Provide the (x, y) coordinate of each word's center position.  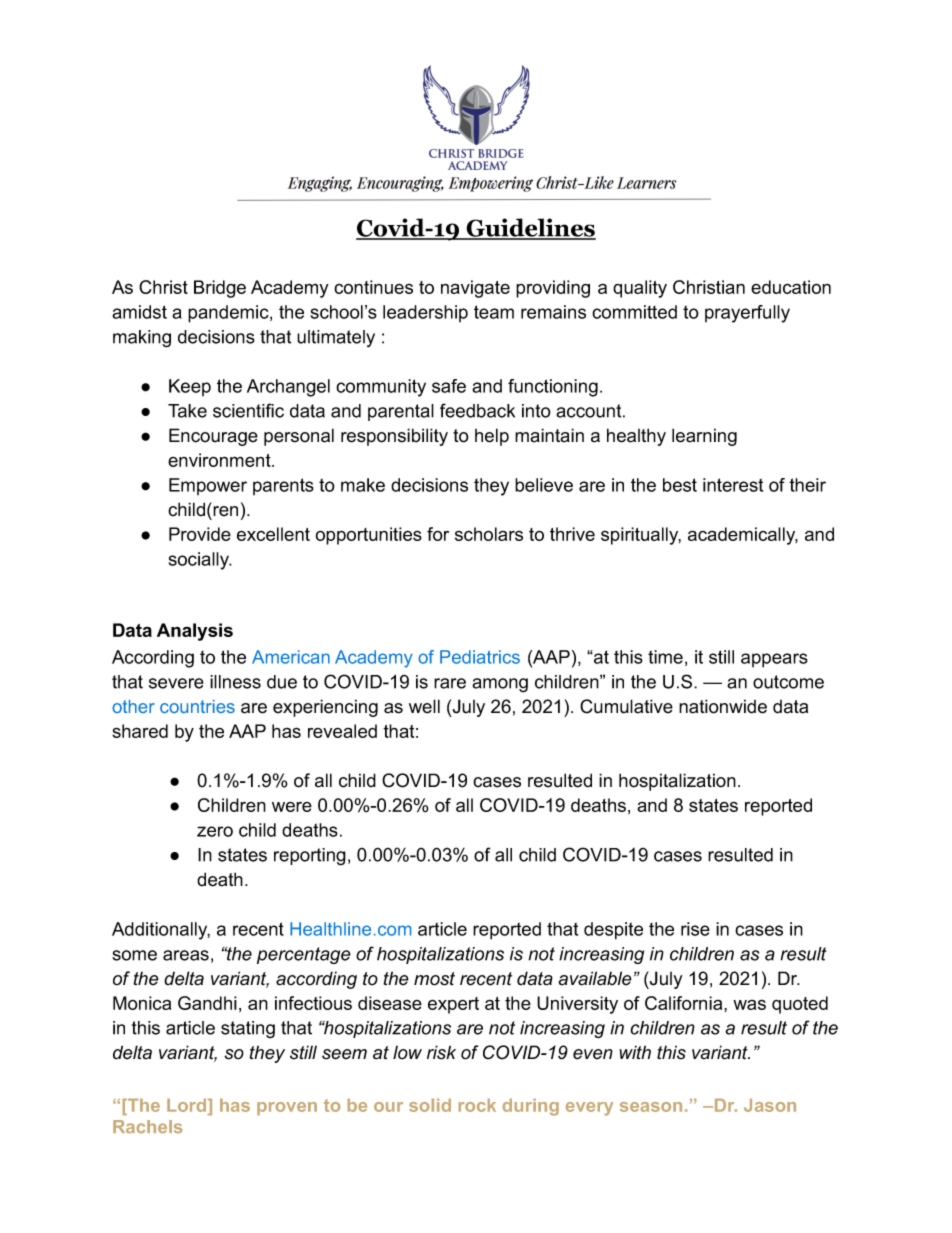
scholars (489, 534)
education (791, 287)
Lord (188, 1107)
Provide (200, 534)
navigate (475, 289)
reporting (310, 857)
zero (215, 831)
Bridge (220, 289)
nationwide (723, 706)
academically (743, 536)
